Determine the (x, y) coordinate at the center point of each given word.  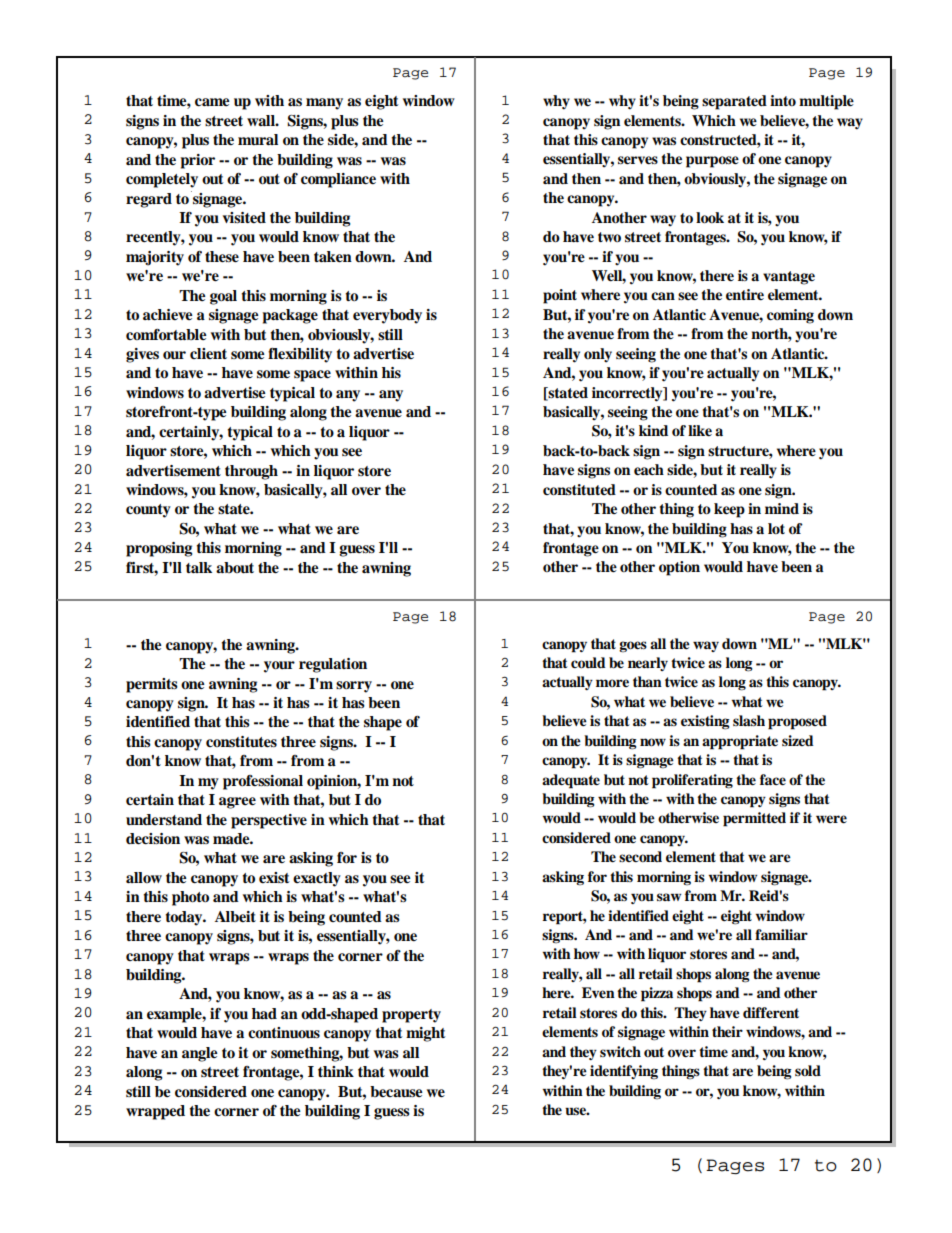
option (679, 568)
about (235, 568)
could (588, 663)
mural (258, 139)
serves (638, 160)
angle (200, 1054)
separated (734, 102)
